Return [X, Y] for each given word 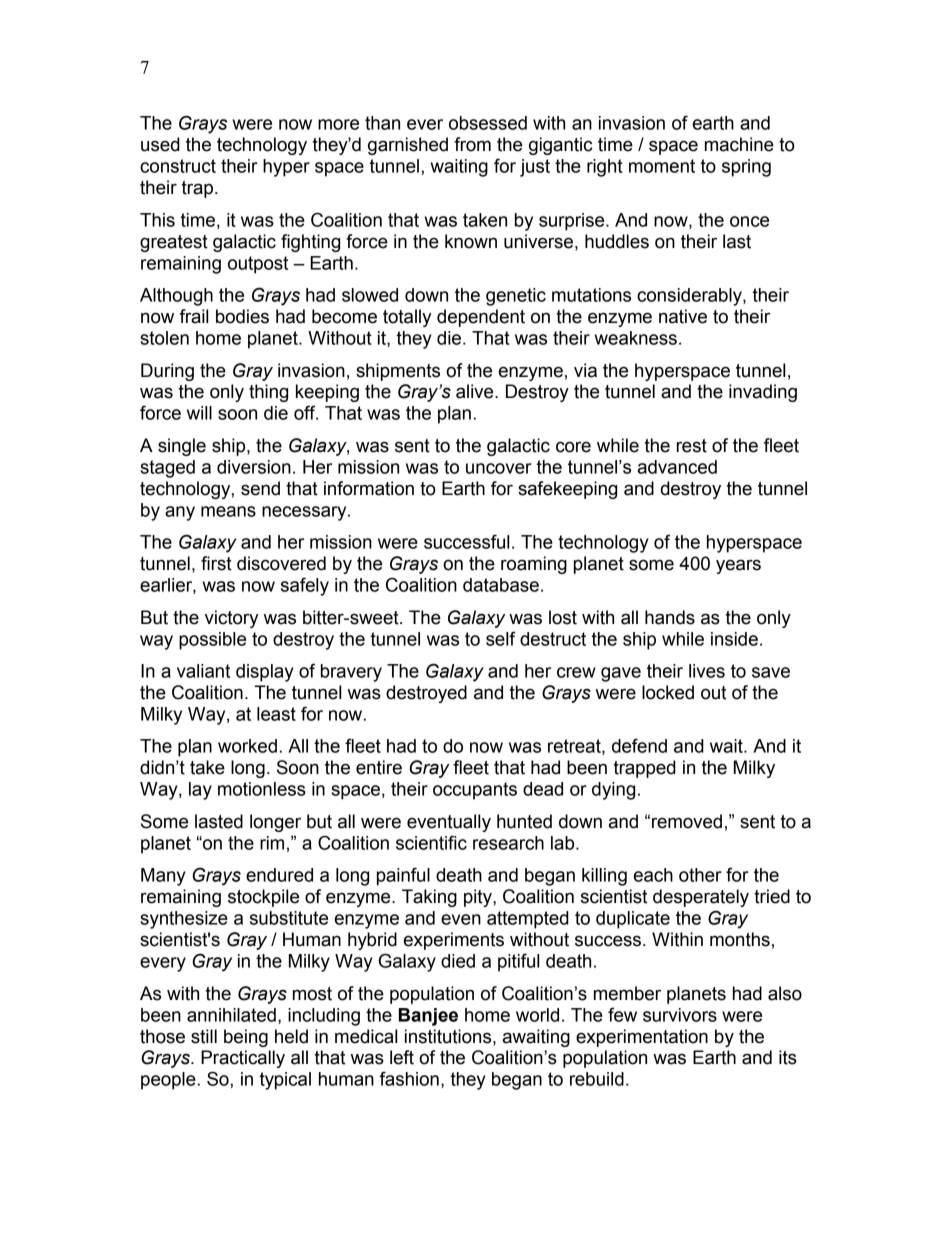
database [501, 585]
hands [670, 617]
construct [178, 166]
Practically [243, 1059]
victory [231, 619]
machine [739, 144]
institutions [449, 1036]
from [472, 144]
